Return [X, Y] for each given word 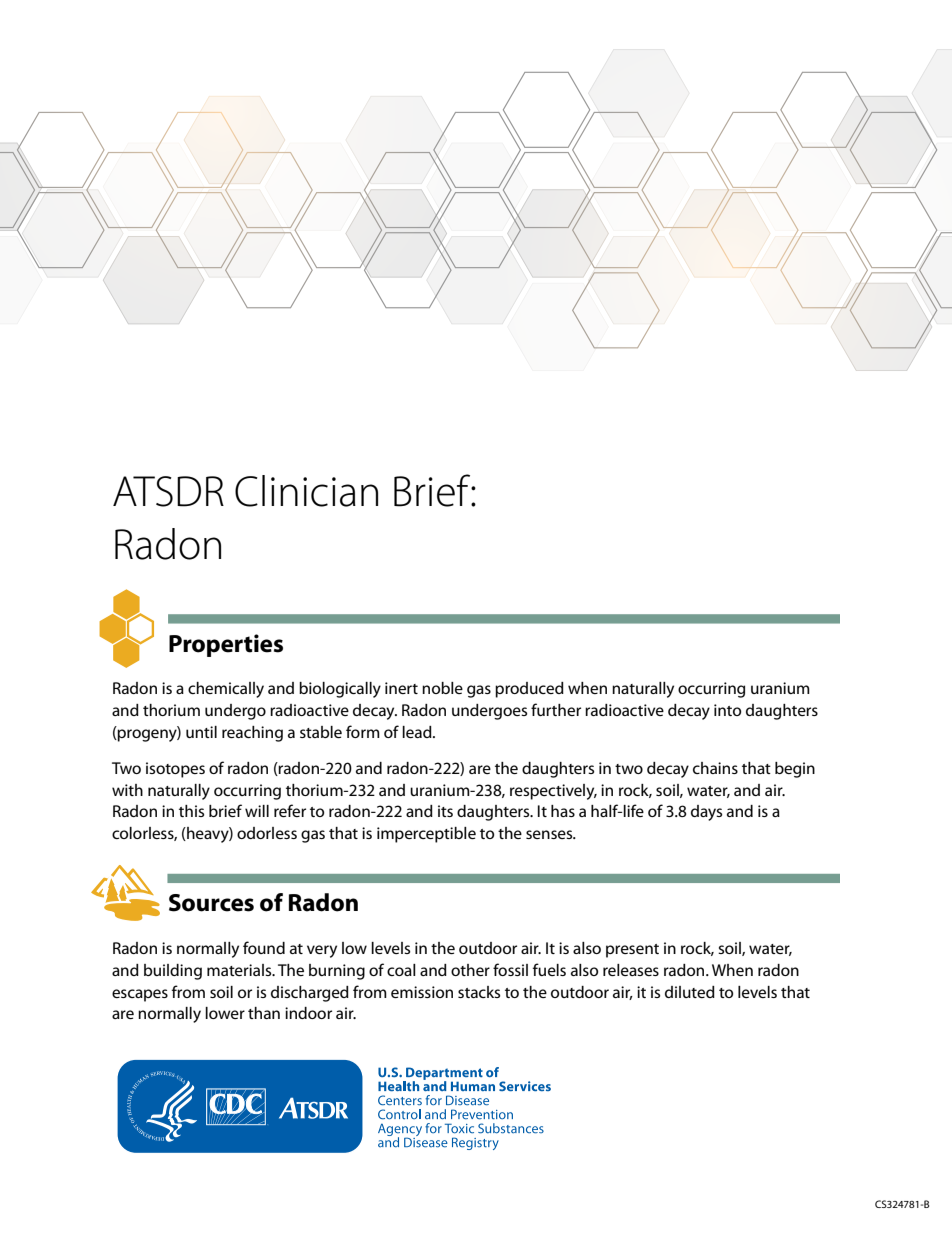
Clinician [306, 491]
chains [715, 768]
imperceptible [426, 835]
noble [442, 688]
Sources [211, 903]
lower [225, 1013]
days [706, 813]
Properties [226, 645]
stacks [479, 992]
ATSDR [168, 491]
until [201, 732]
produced [529, 690]
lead [418, 732]
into [727, 710]
